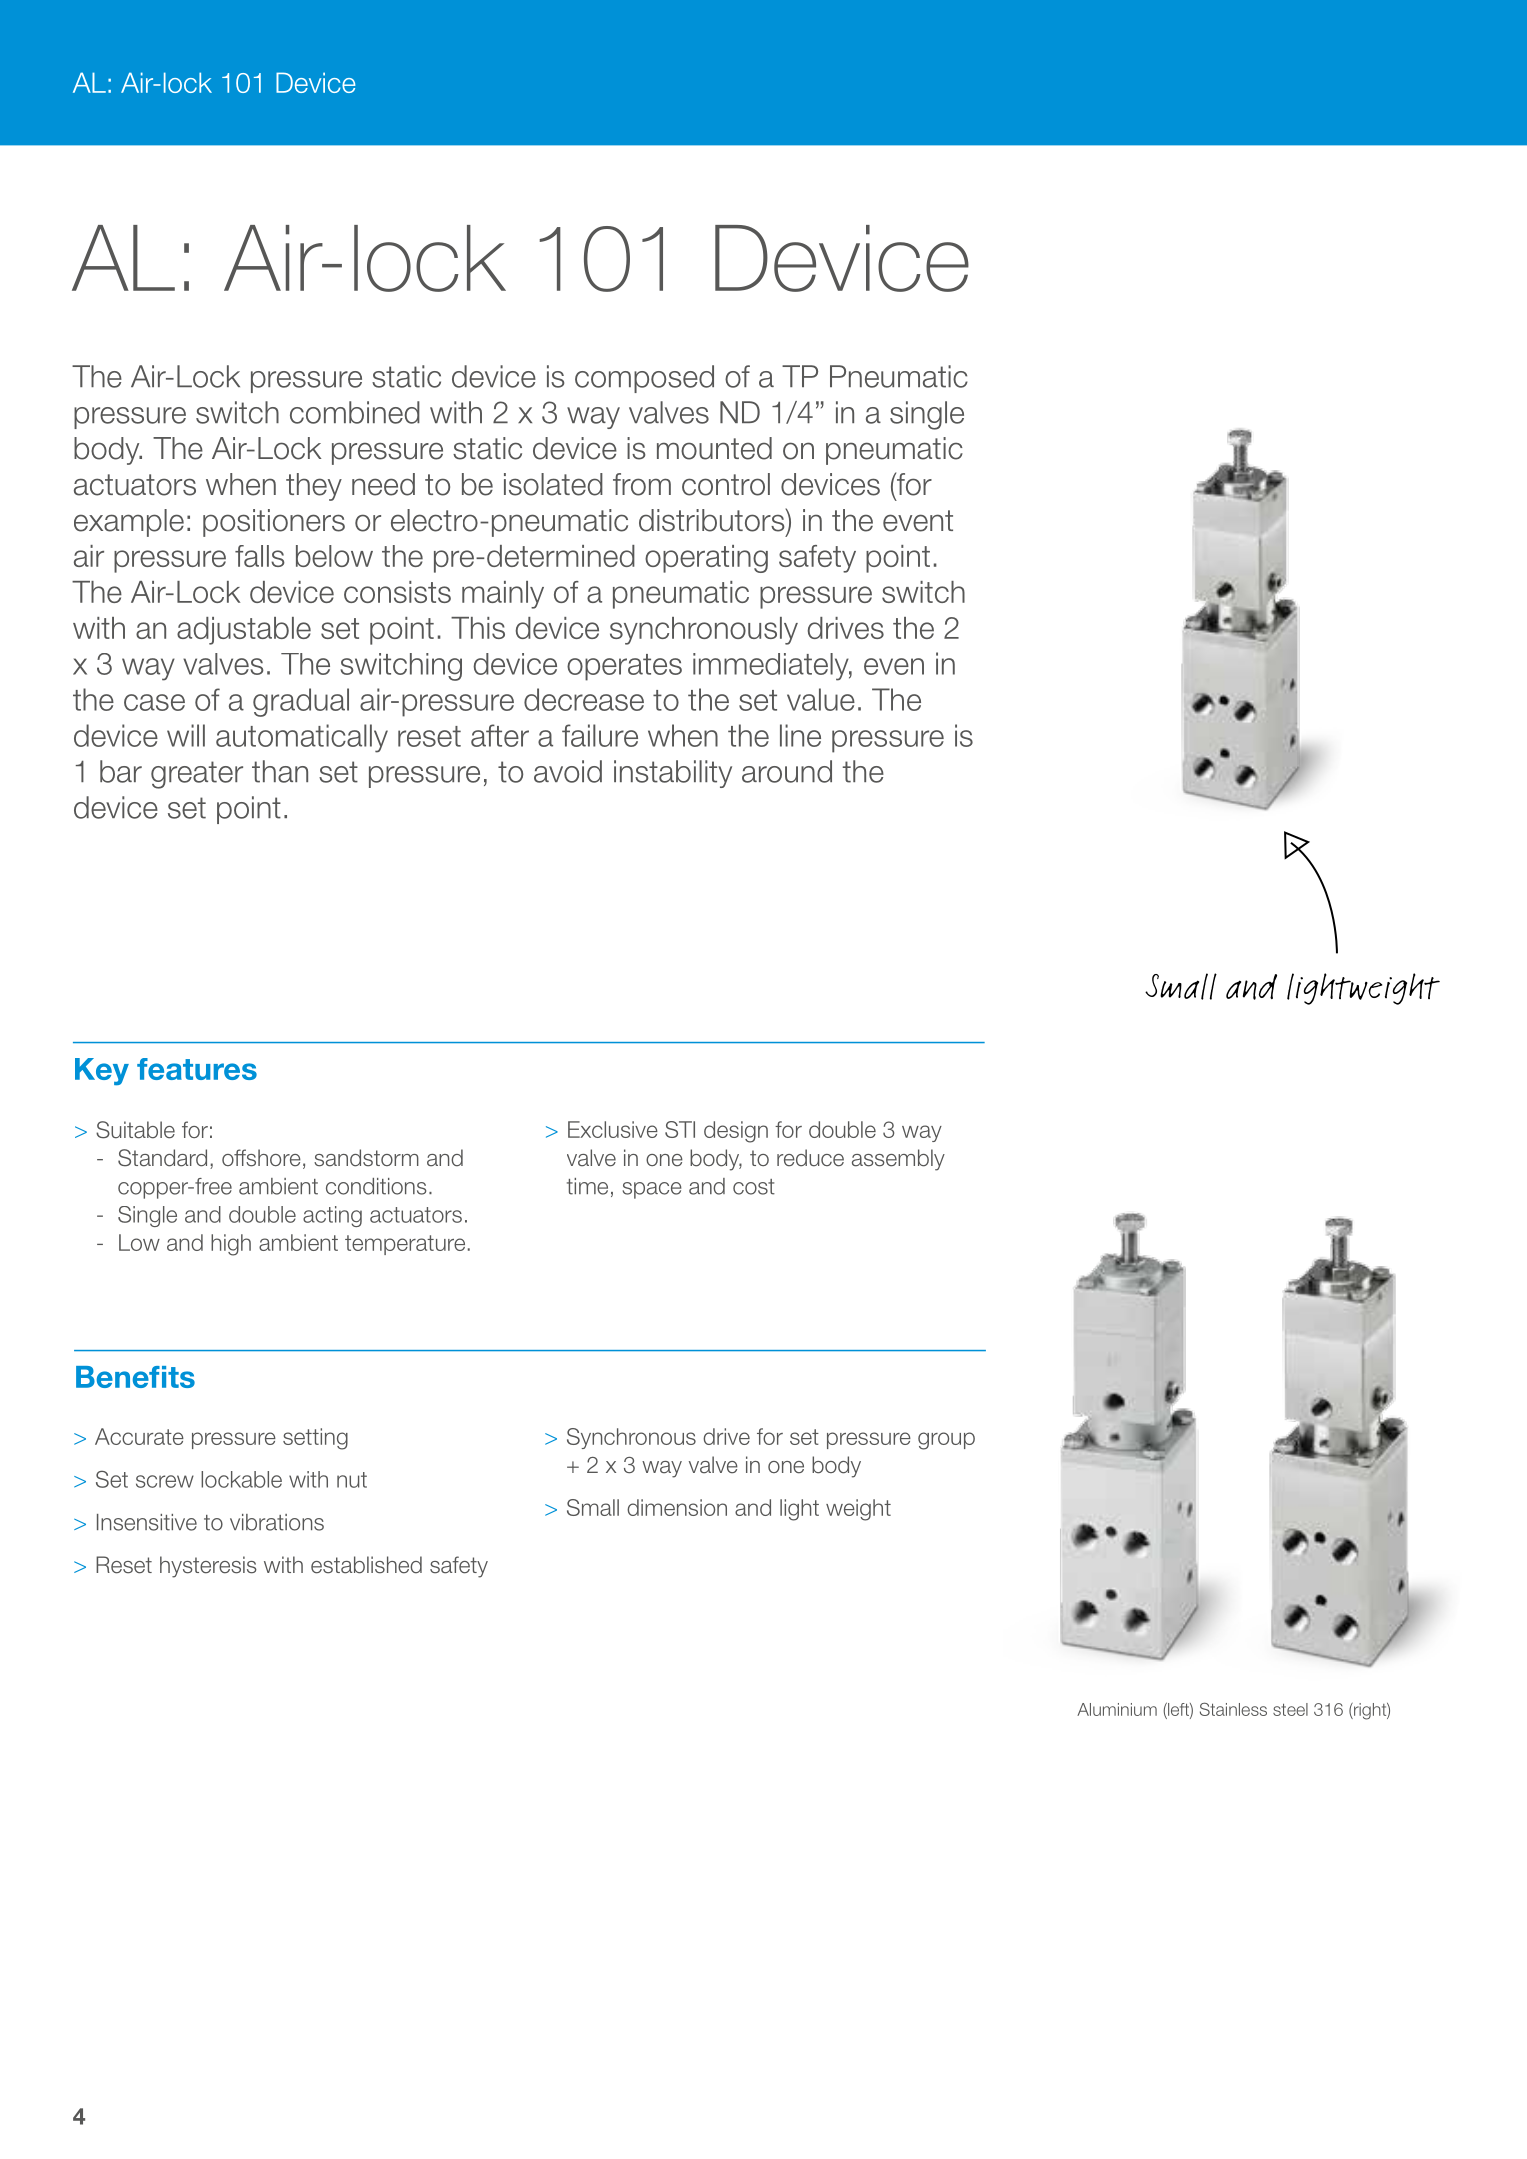 This document has height=2159, width=1527. I want to click on instability, so click(673, 774).
